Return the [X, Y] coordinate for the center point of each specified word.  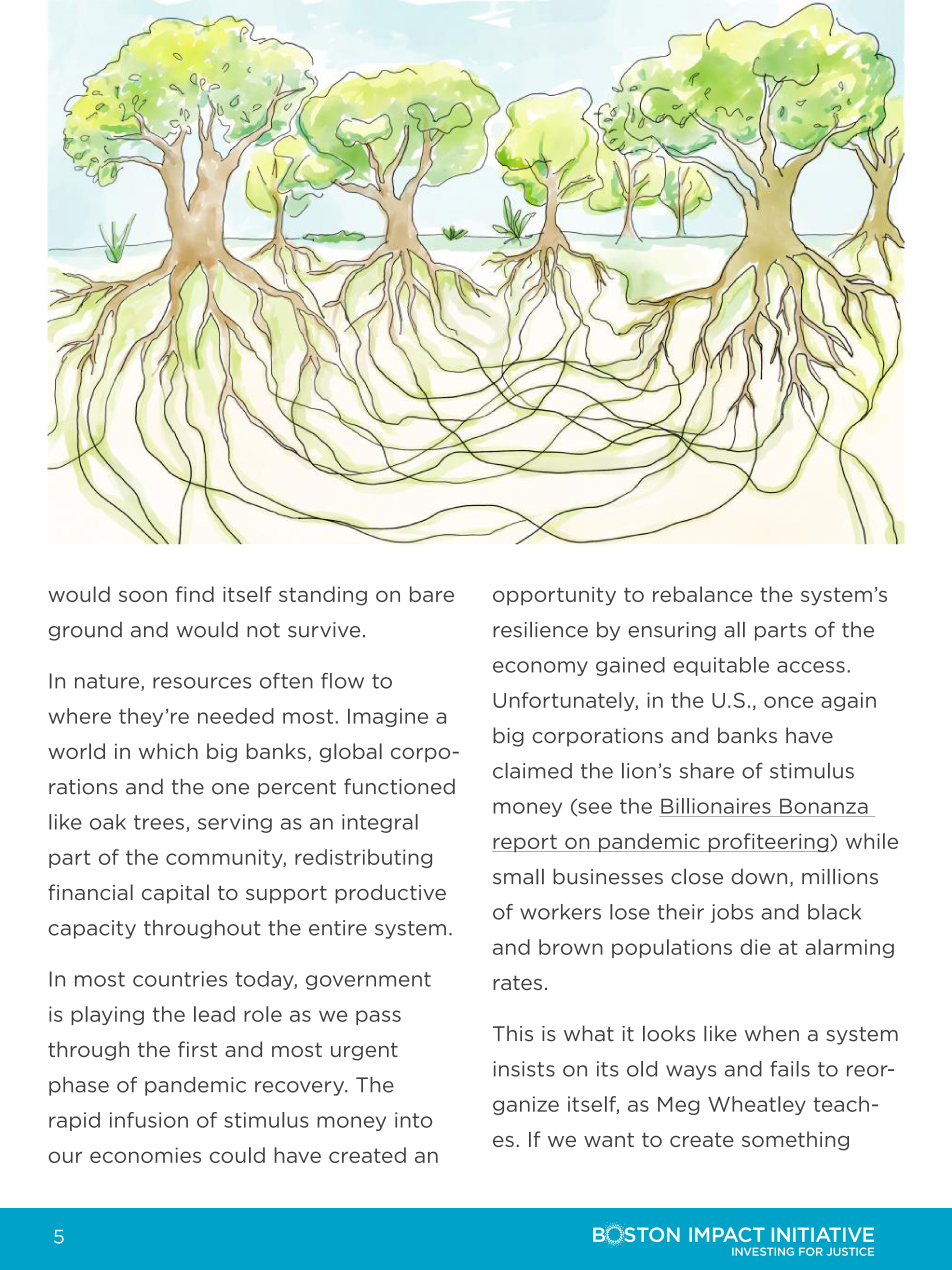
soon [143, 596]
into [413, 1120]
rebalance [703, 594]
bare [432, 594]
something [795, 1141]
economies [145, 1155]
